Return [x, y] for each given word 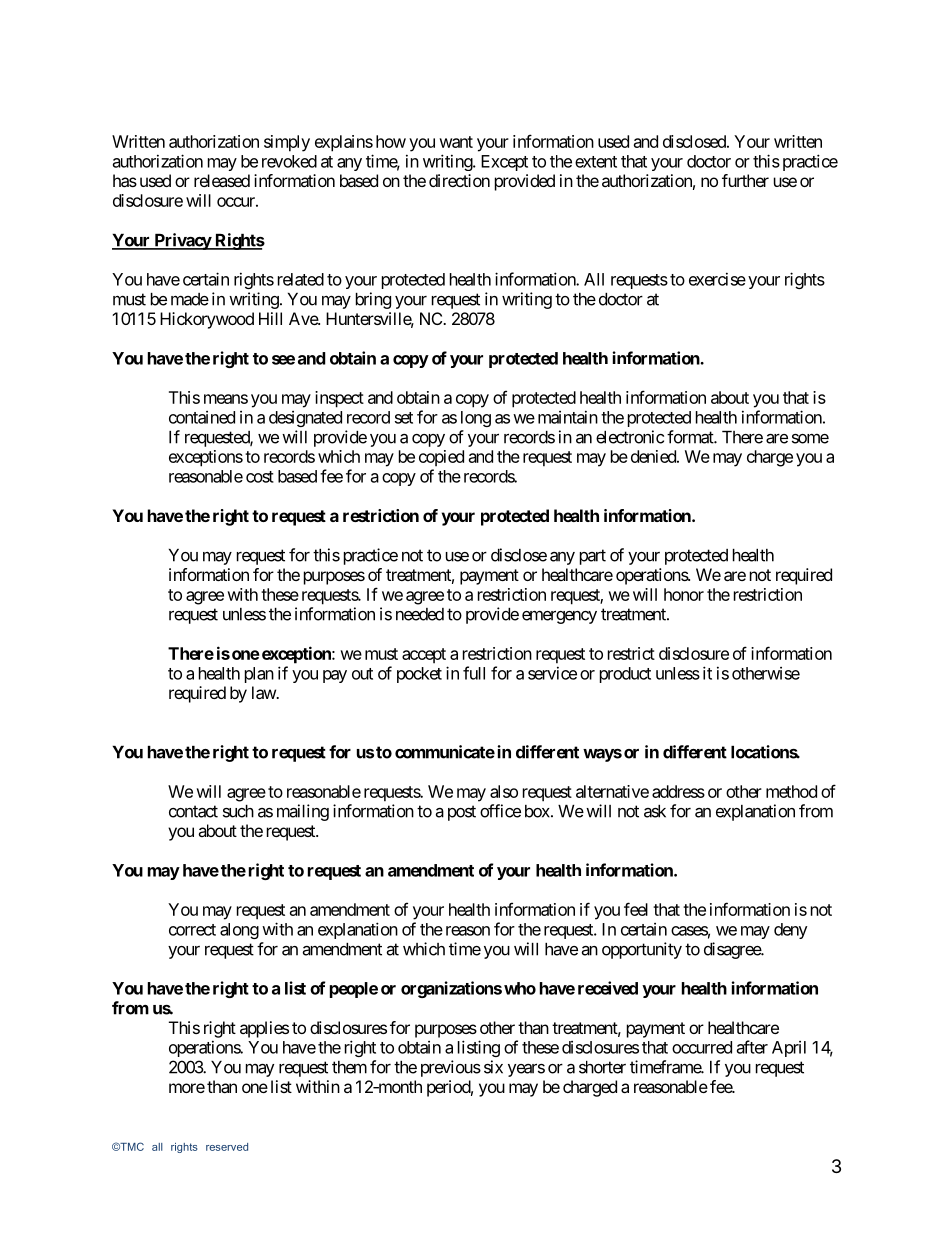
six [493, 1067]
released [222, 180]
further [745, 180]
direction [459, 180]
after [752, 1047]
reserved [227, 1147]
